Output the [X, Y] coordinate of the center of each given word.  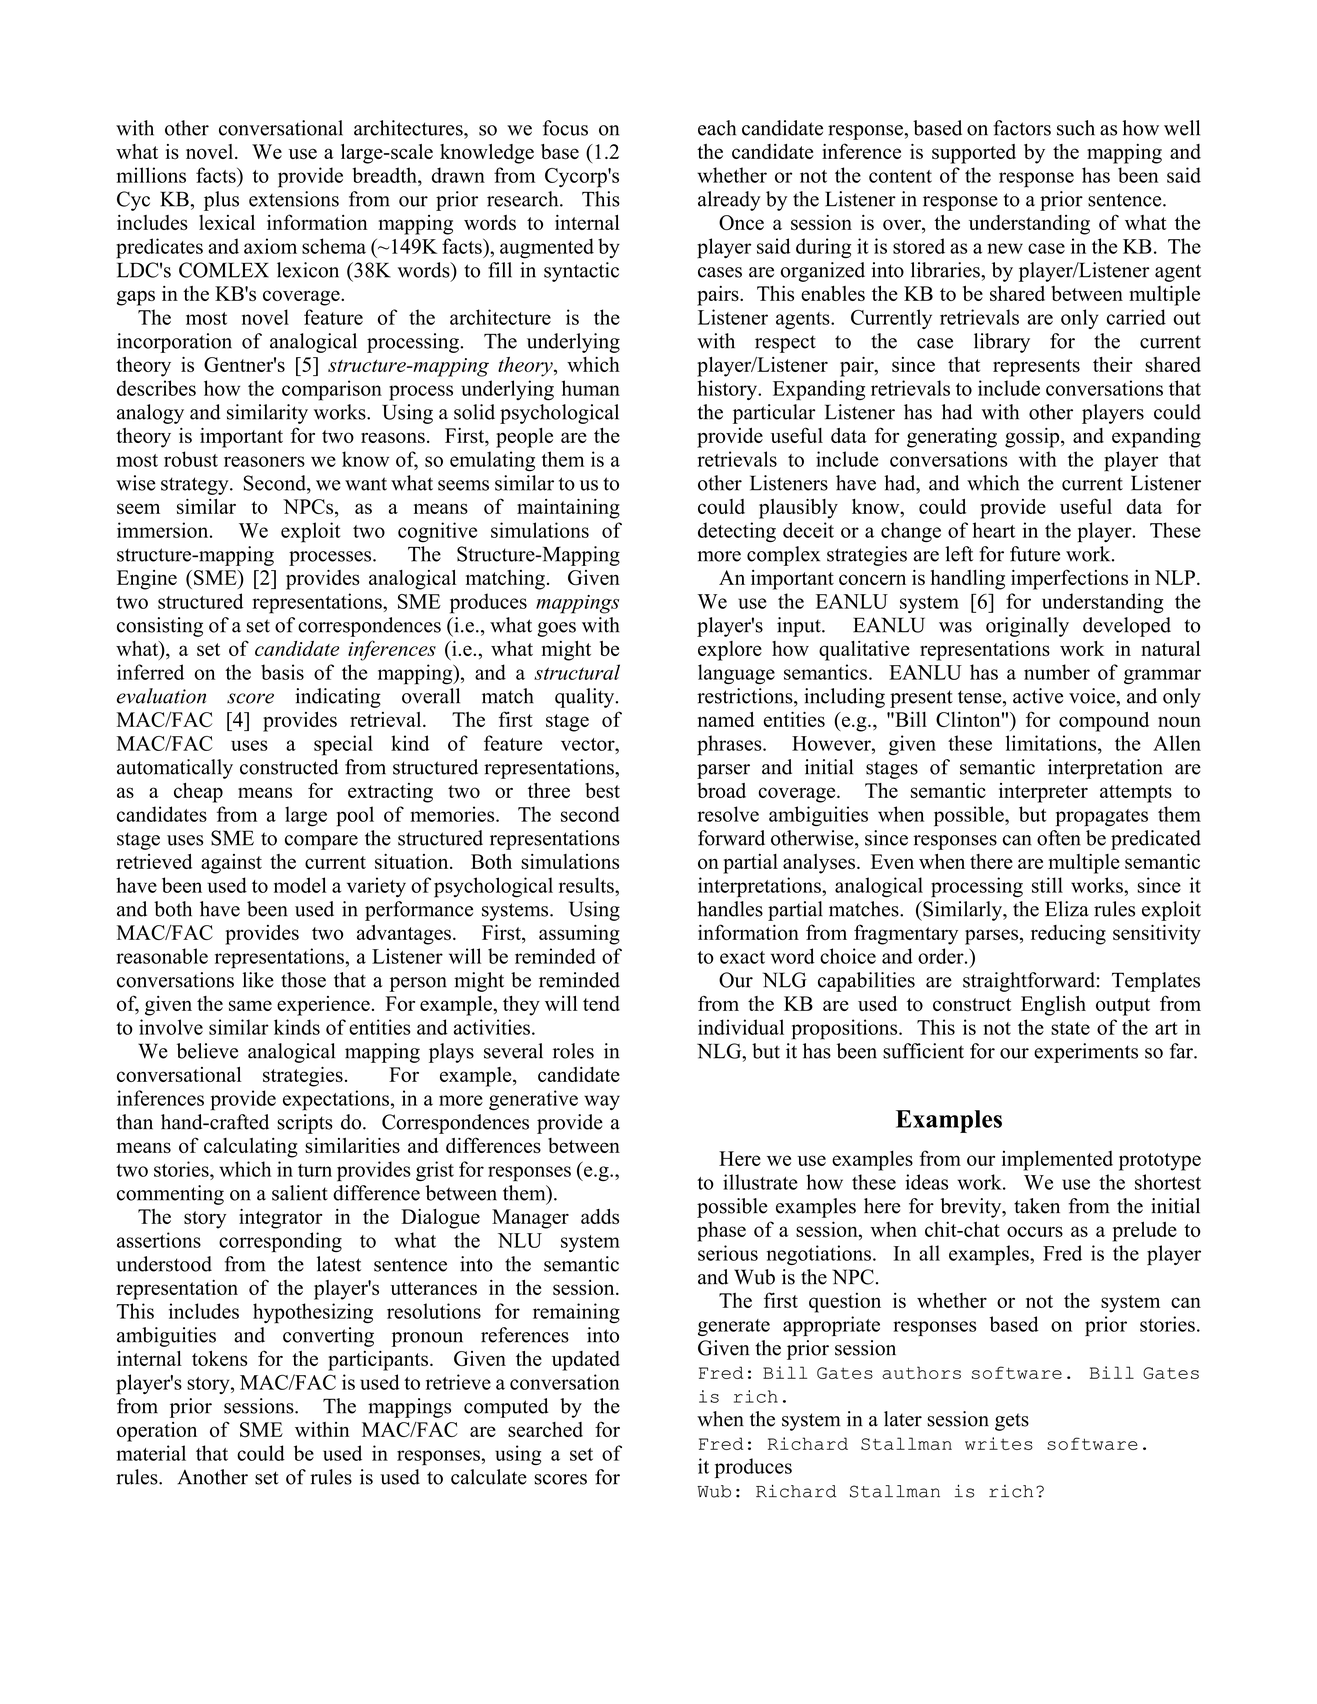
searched [545, 1429]
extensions [294, 199]
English [1053, 1006]
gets [1012, 1422]
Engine [147, 580]
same [250, 1005]
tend [601, 1003]
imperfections [1069, 579]
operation [157, 1432]
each [717, 128]
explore [730, 651]
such [1076, 128]
